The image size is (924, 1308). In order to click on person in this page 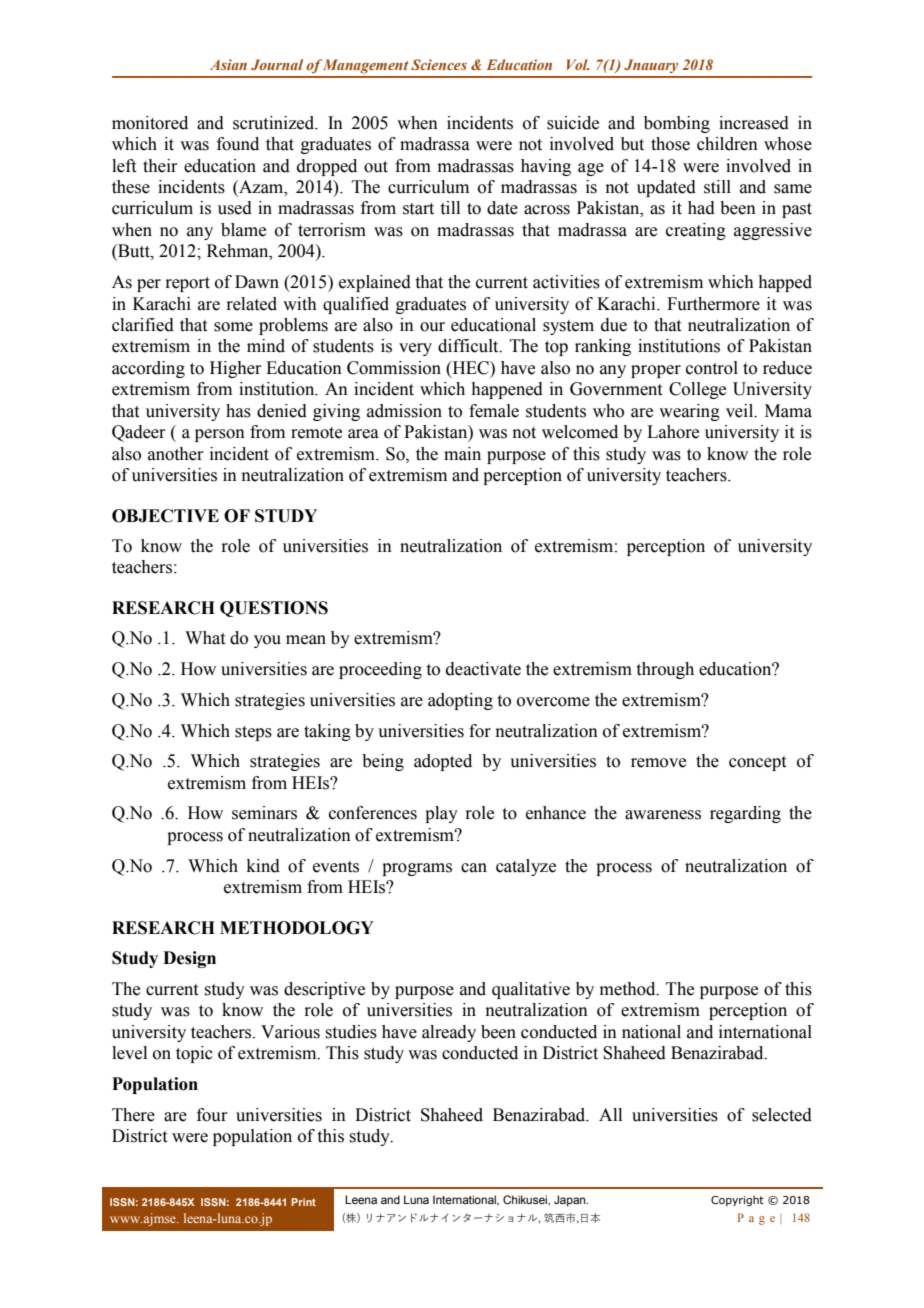, I will do `click(220, 435)`.
